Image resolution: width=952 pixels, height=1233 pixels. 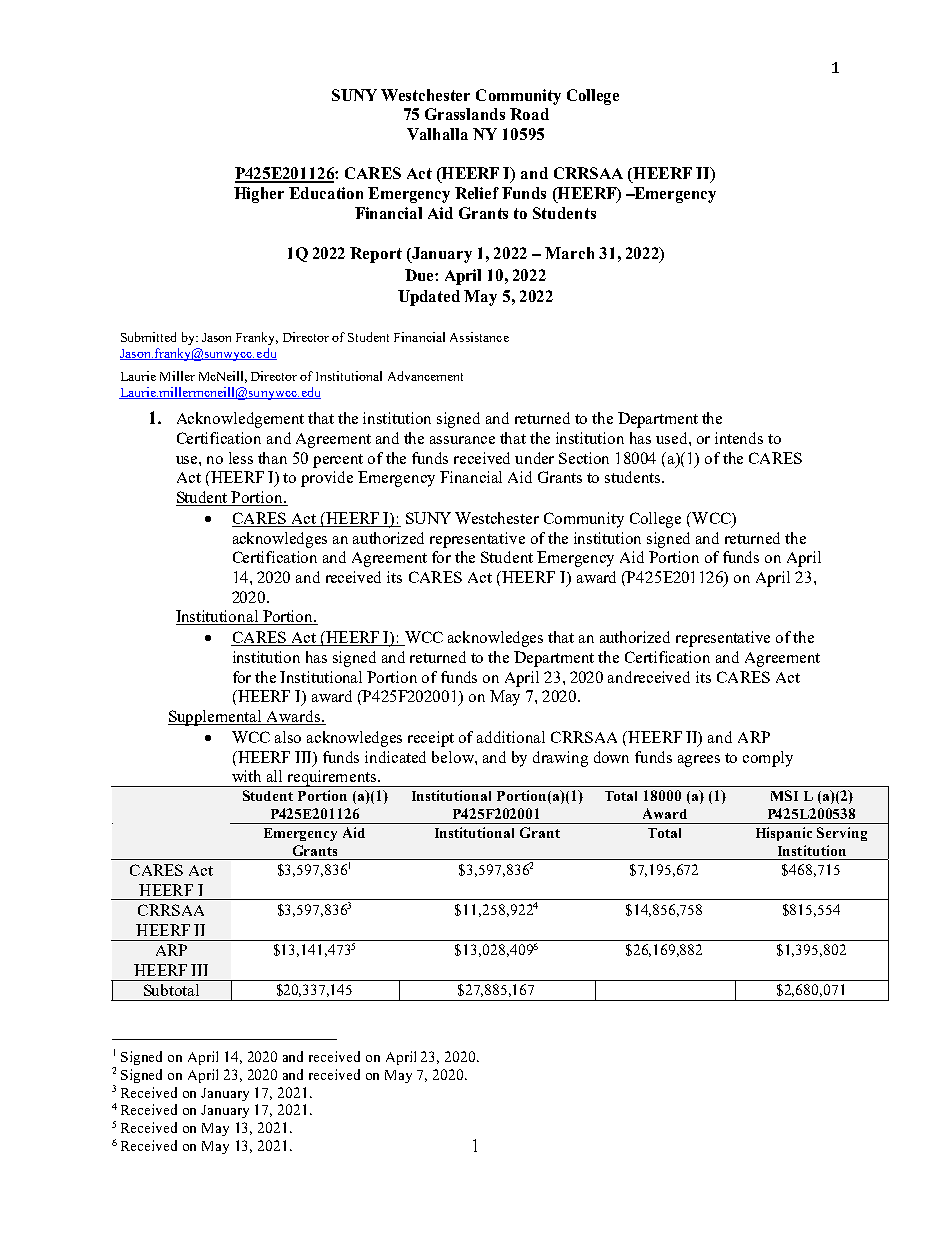 What do you see at coordinates (246, 776) in the screenshot?
I see `with` at bounding box center [246, 776].
